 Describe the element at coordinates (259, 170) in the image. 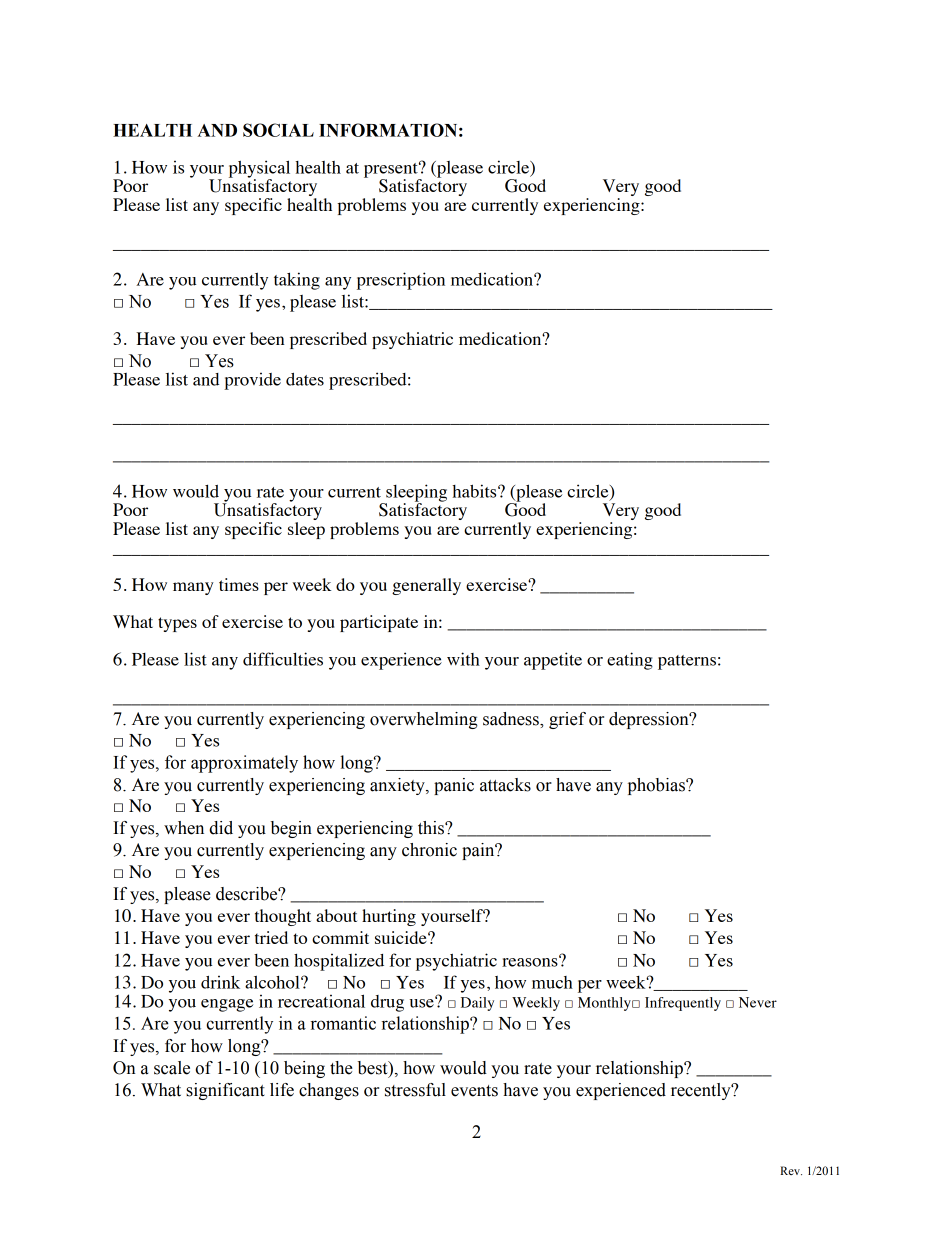

I see `physical` at that location.
